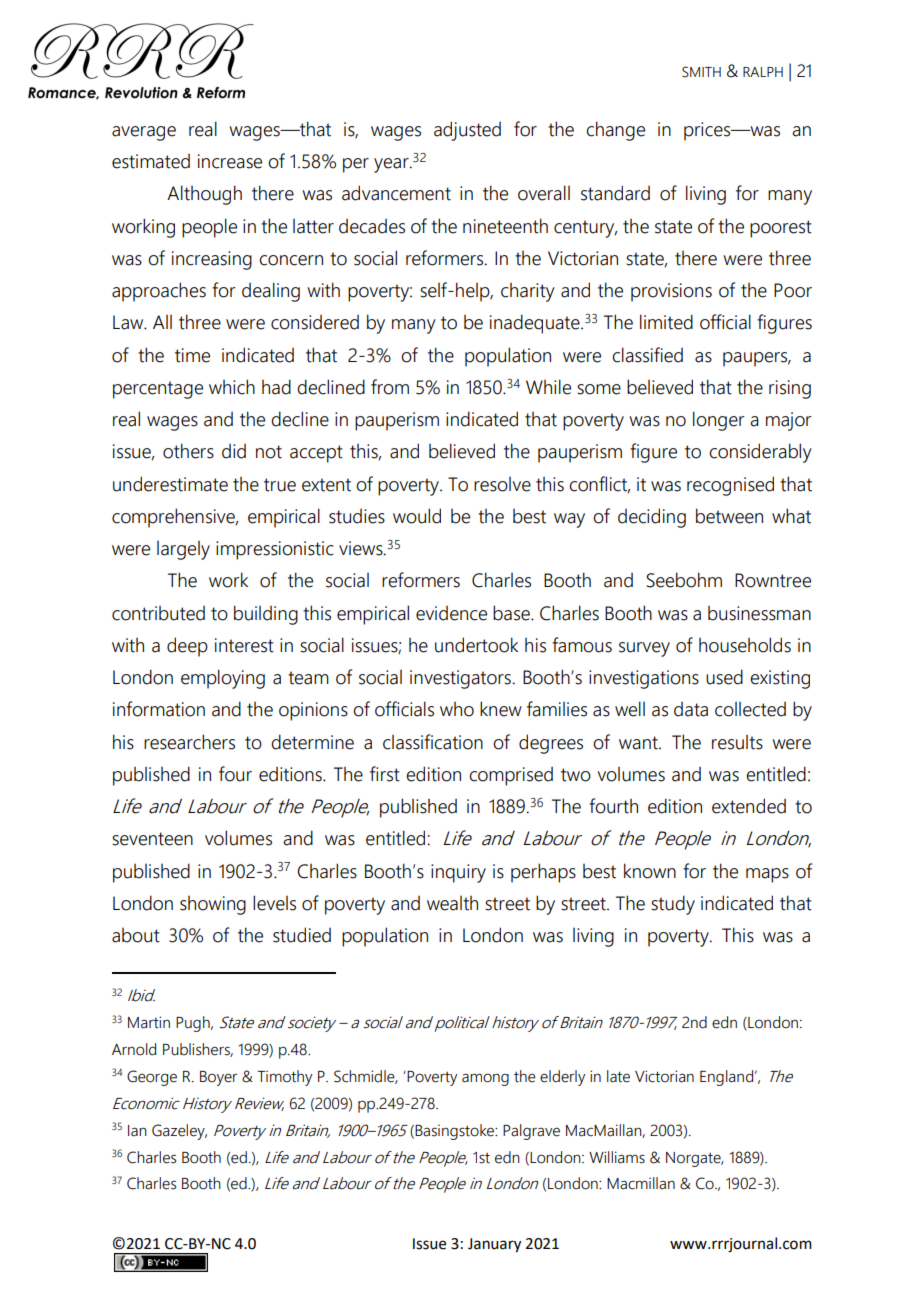 The height and width of the image is (1308, 924). I want to click on Macmillan, so click(641, 1183).
